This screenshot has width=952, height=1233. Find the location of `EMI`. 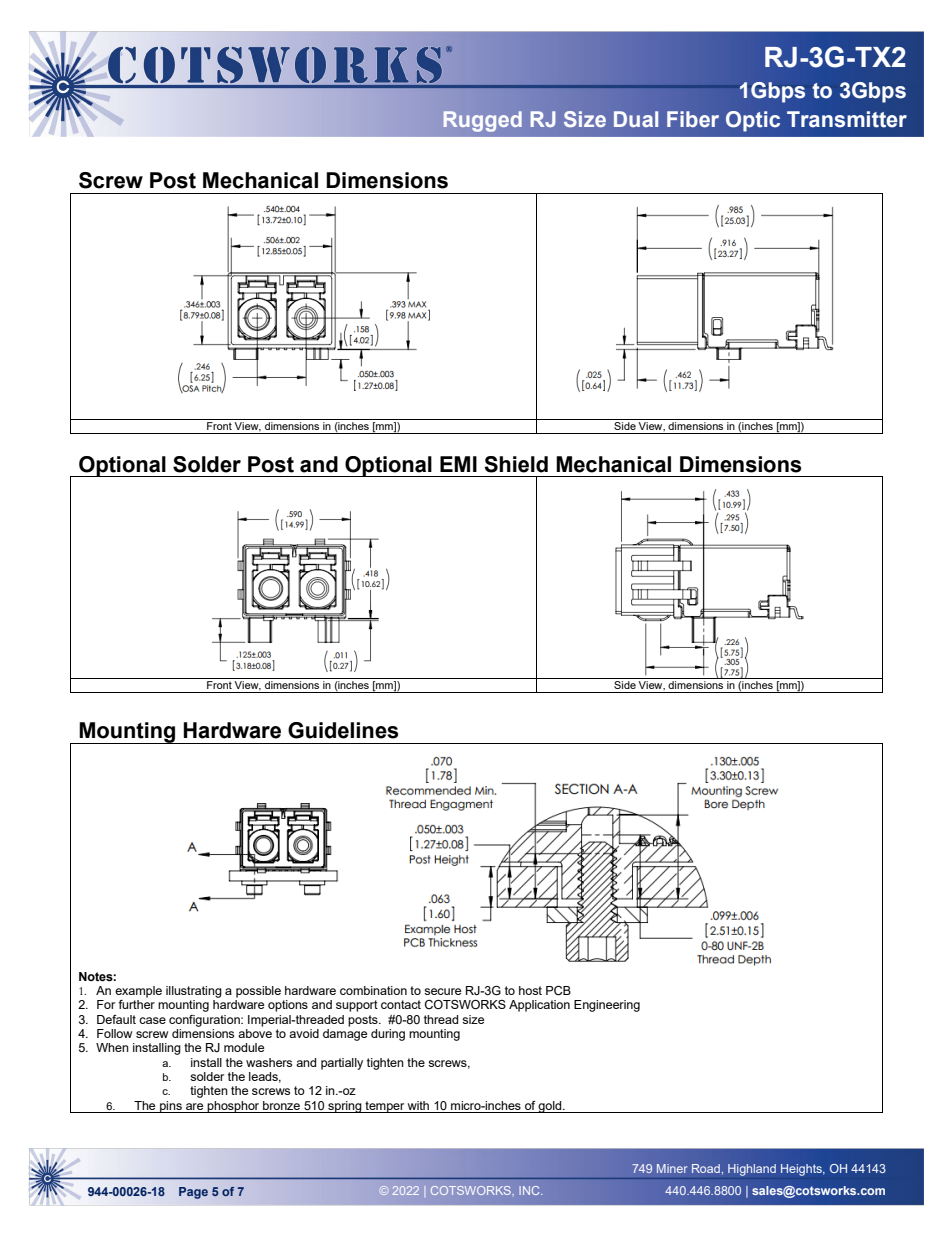

EMI is located at coordinates (458, 464).
